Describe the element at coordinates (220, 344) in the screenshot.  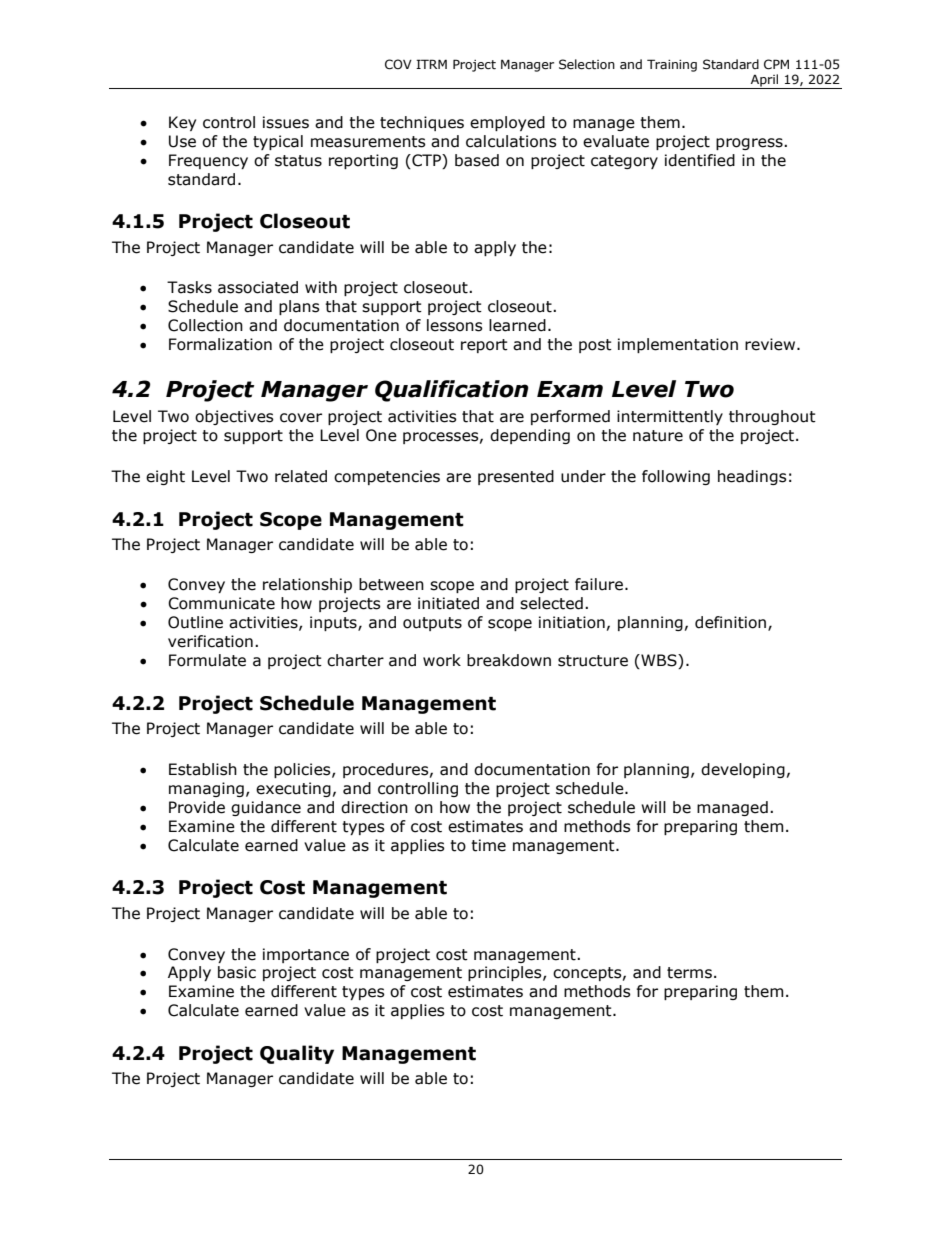
I see `Formalization` at that location.
